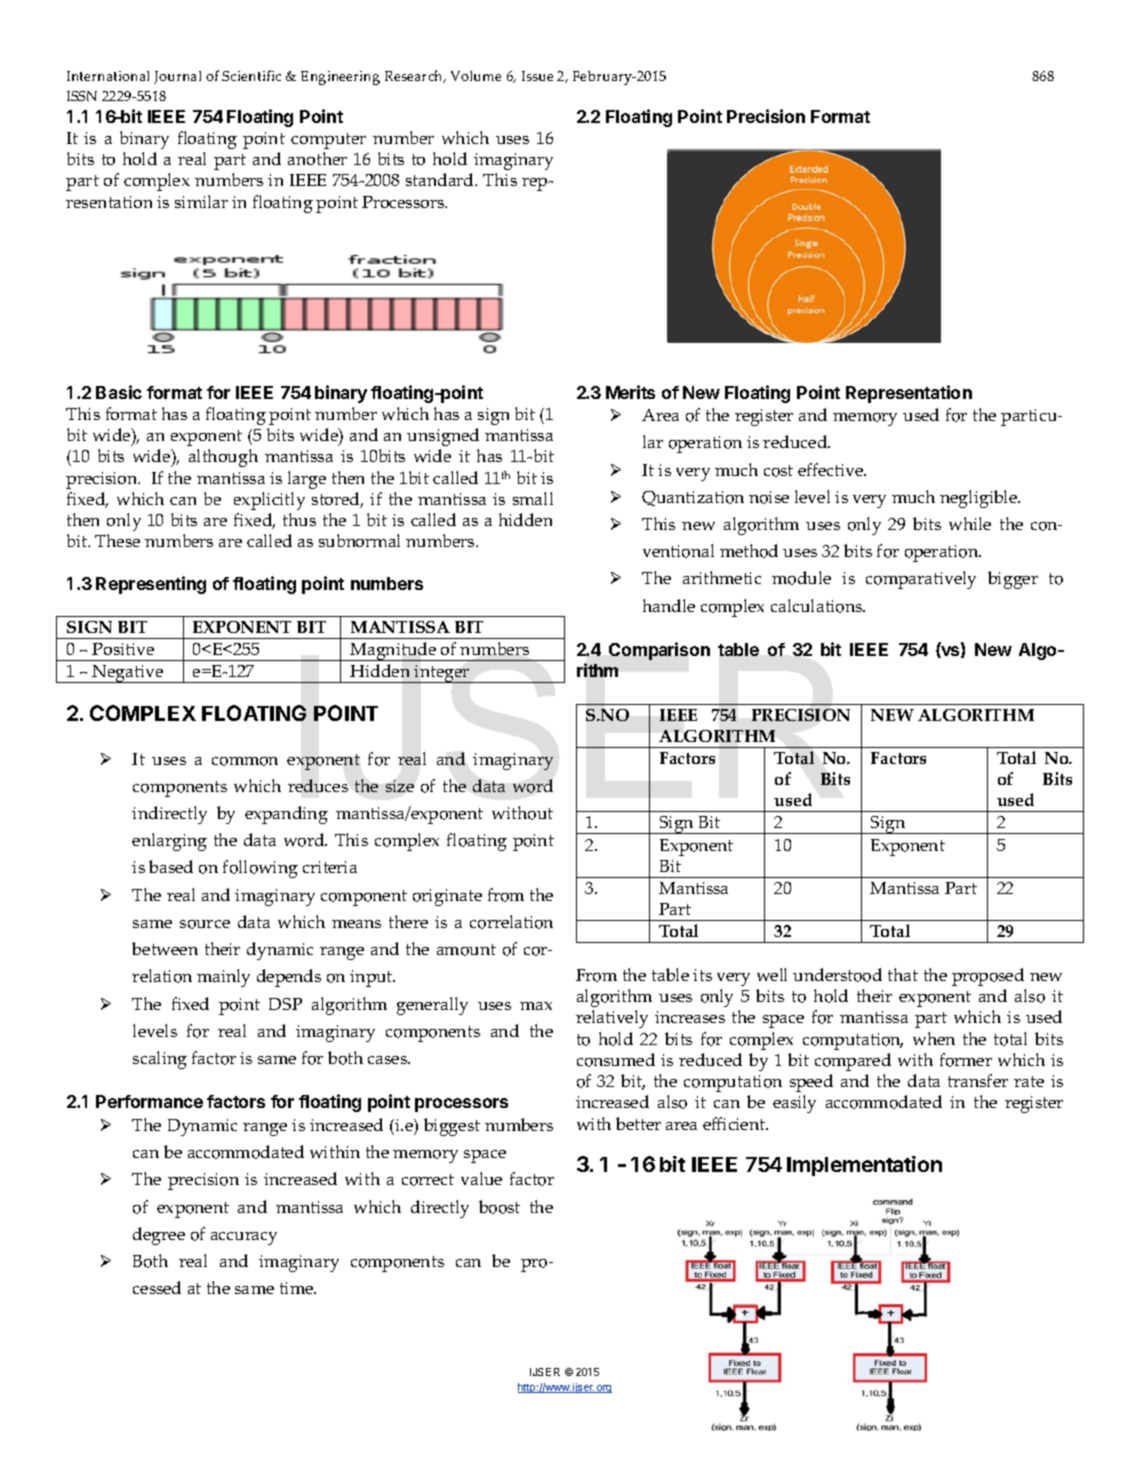 The height and width of the document is (1462, 1130). What do you see at coordinates (903, 974) in the document?
I see `that` at bounding box center [903, 974].
